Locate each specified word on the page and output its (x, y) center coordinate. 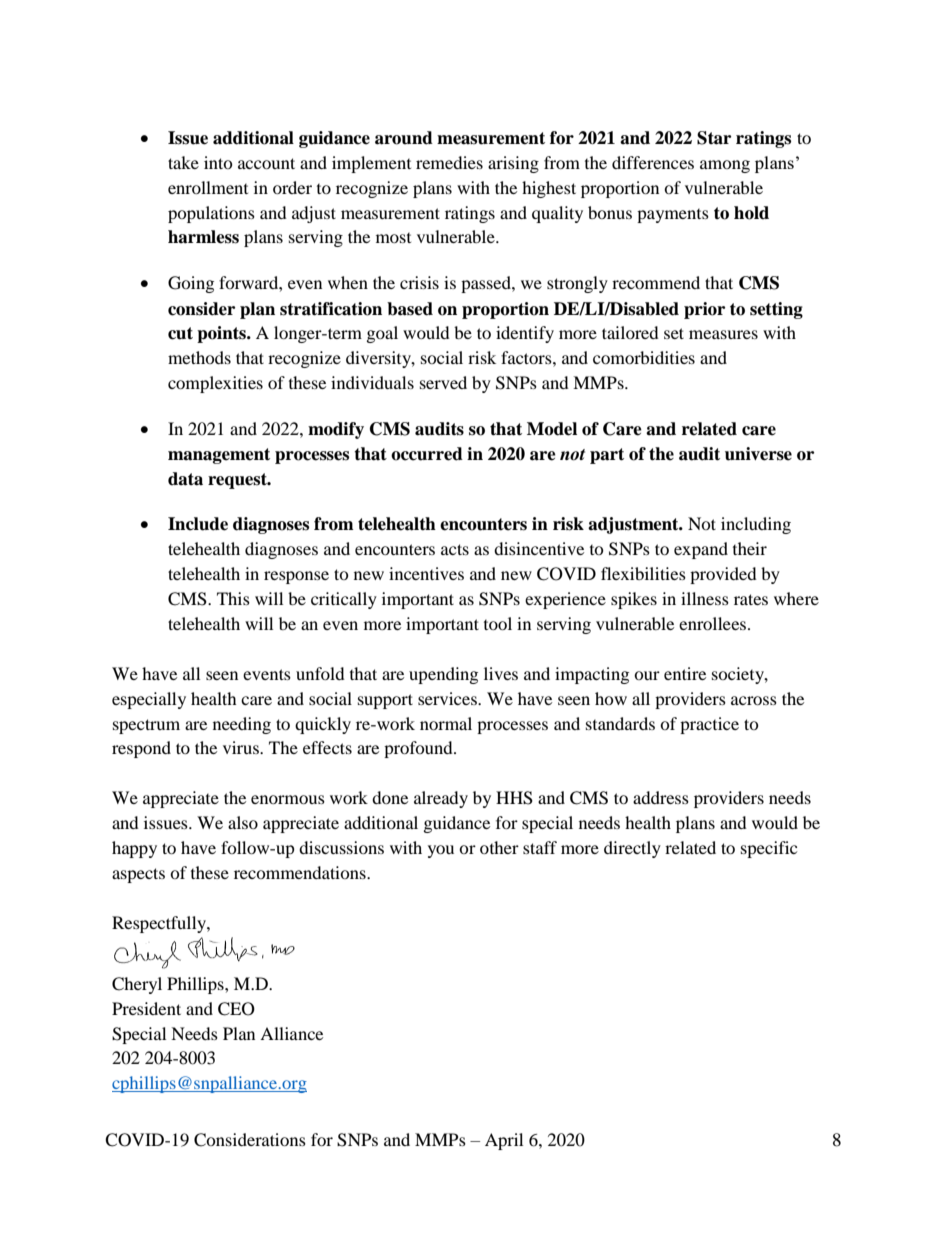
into (218, 162)
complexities (215, 384)
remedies (449, 162)
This (233, 598)
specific (769, 849)
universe (758, 454)
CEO (236, 1009)
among (725, 166)
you (441, 851)
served (443, 382)
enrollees (714, 623)
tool (498, 623)
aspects (138, 875)
